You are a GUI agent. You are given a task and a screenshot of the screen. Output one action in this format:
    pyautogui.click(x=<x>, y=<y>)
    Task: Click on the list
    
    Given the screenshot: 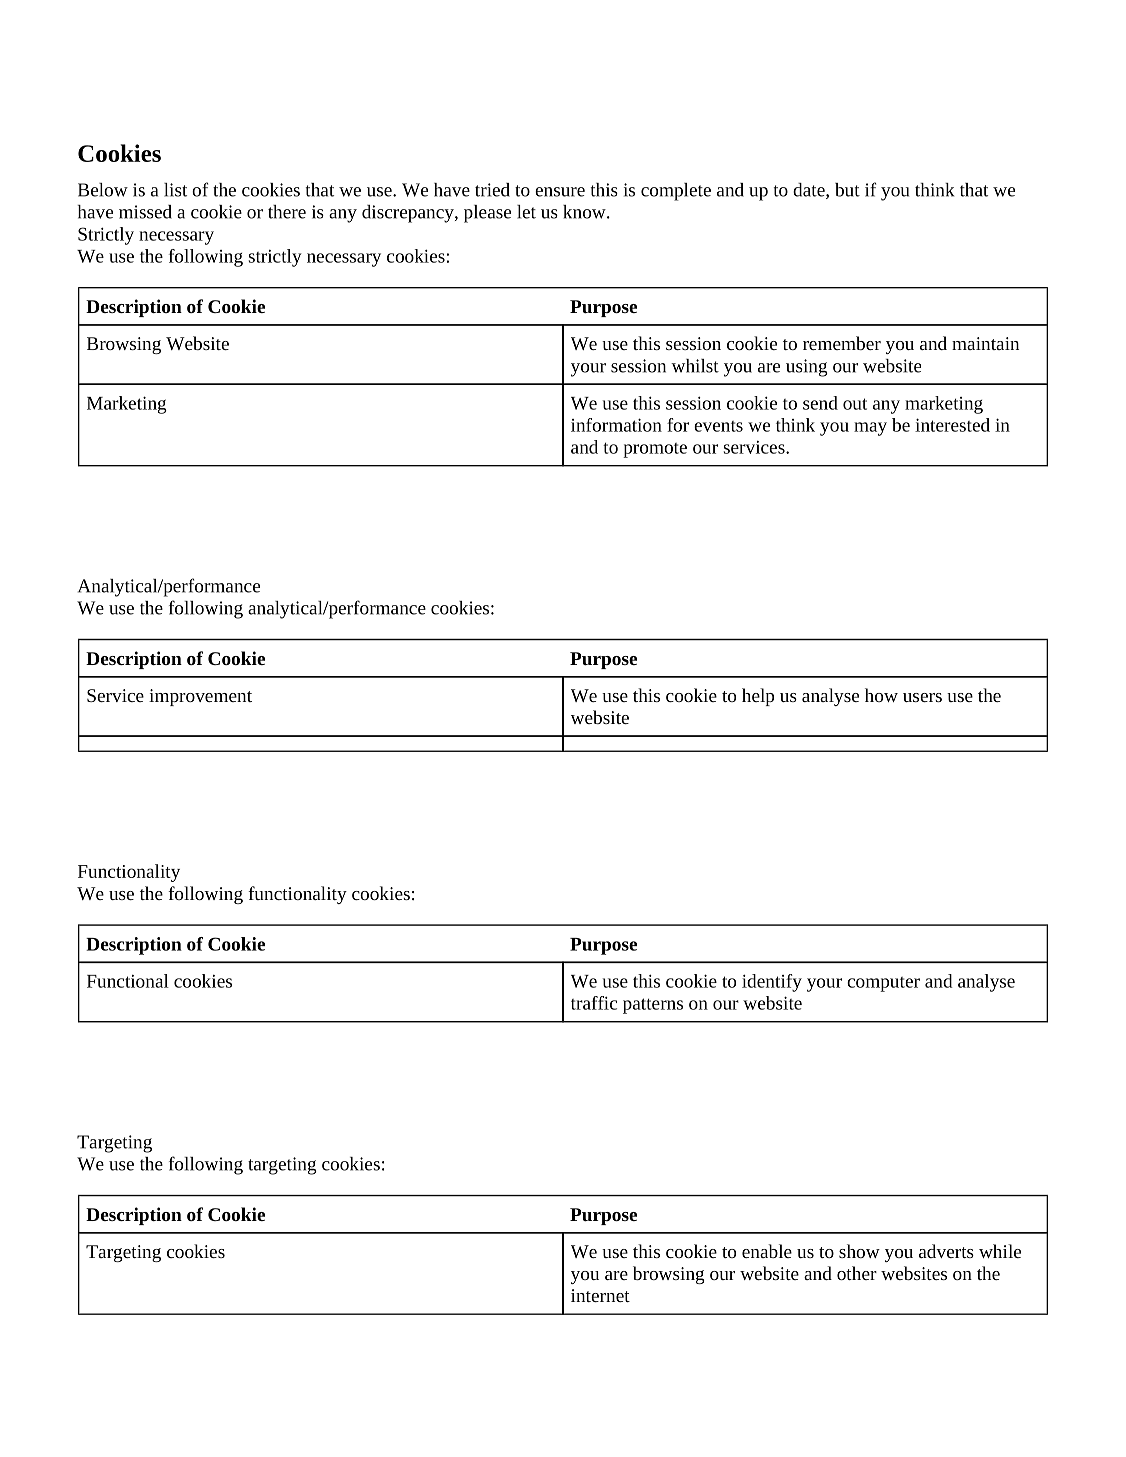 What is the action you would take?
    pyautogui.click(x=175, y=190)
